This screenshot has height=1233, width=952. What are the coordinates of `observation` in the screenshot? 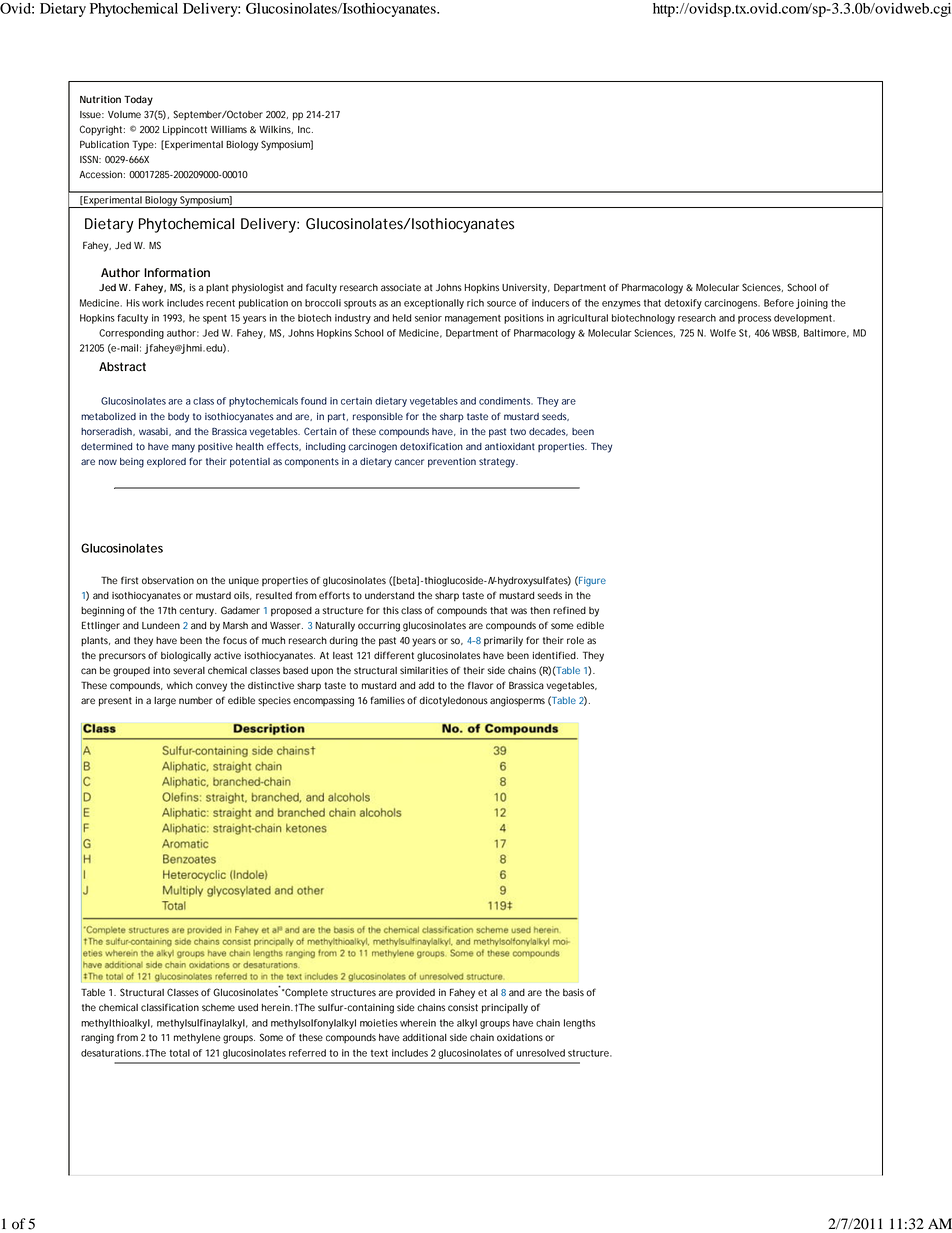 It's located at (168, 581).
